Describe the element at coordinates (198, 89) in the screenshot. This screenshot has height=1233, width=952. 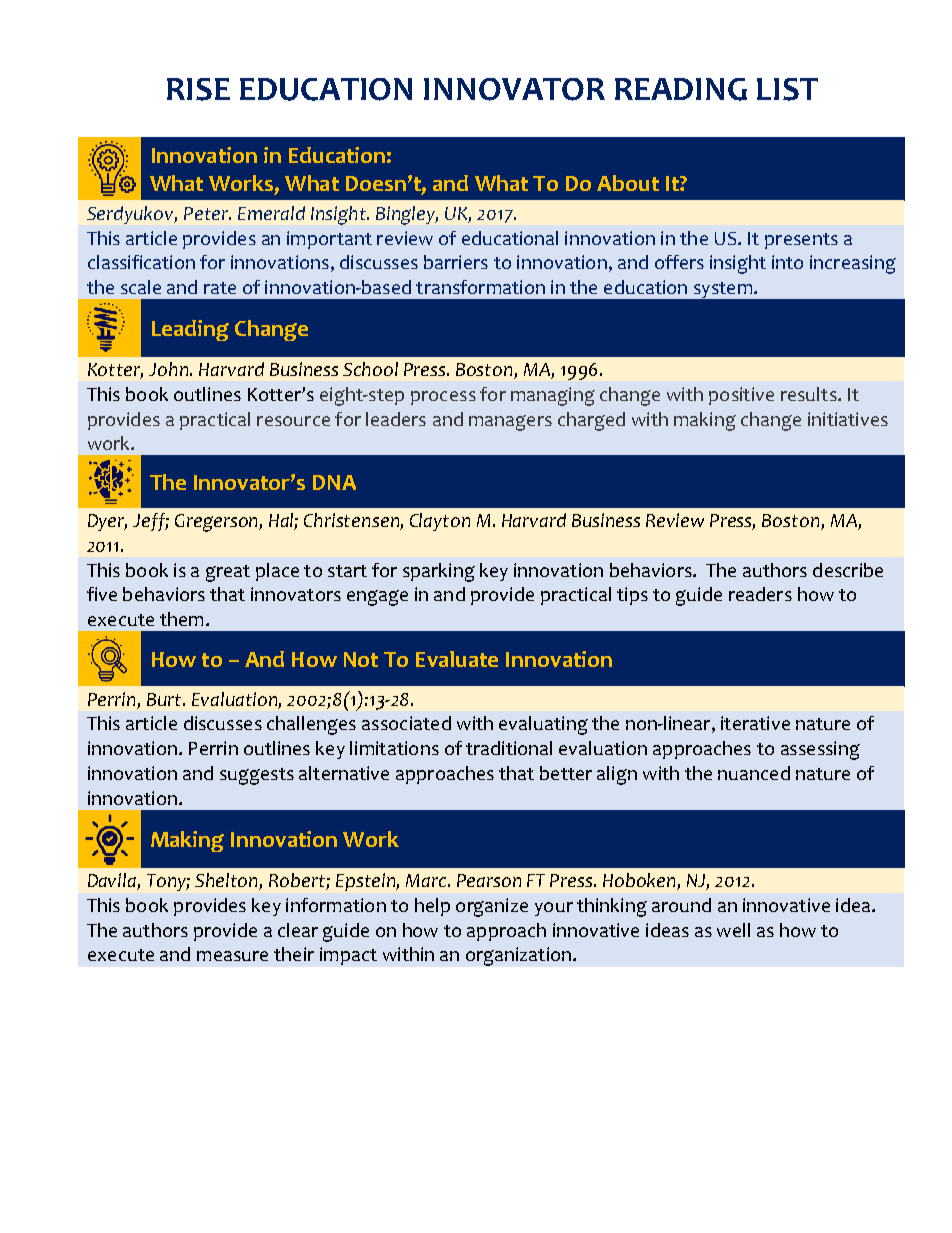
I see `RISE` at that location.
